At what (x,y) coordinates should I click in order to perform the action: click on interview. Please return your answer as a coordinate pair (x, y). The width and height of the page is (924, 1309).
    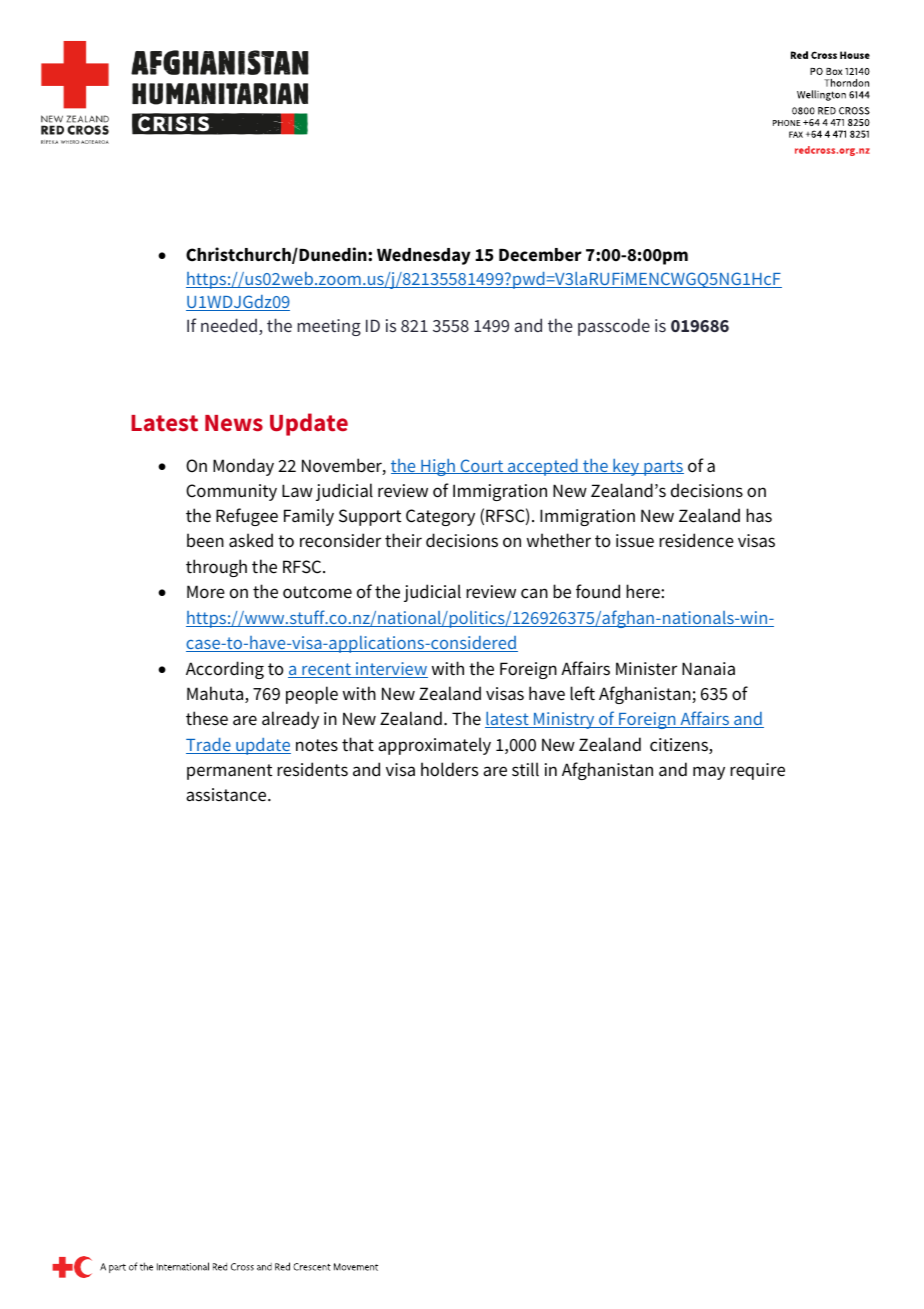
    Looking at the image, I should click on (391, 670).
